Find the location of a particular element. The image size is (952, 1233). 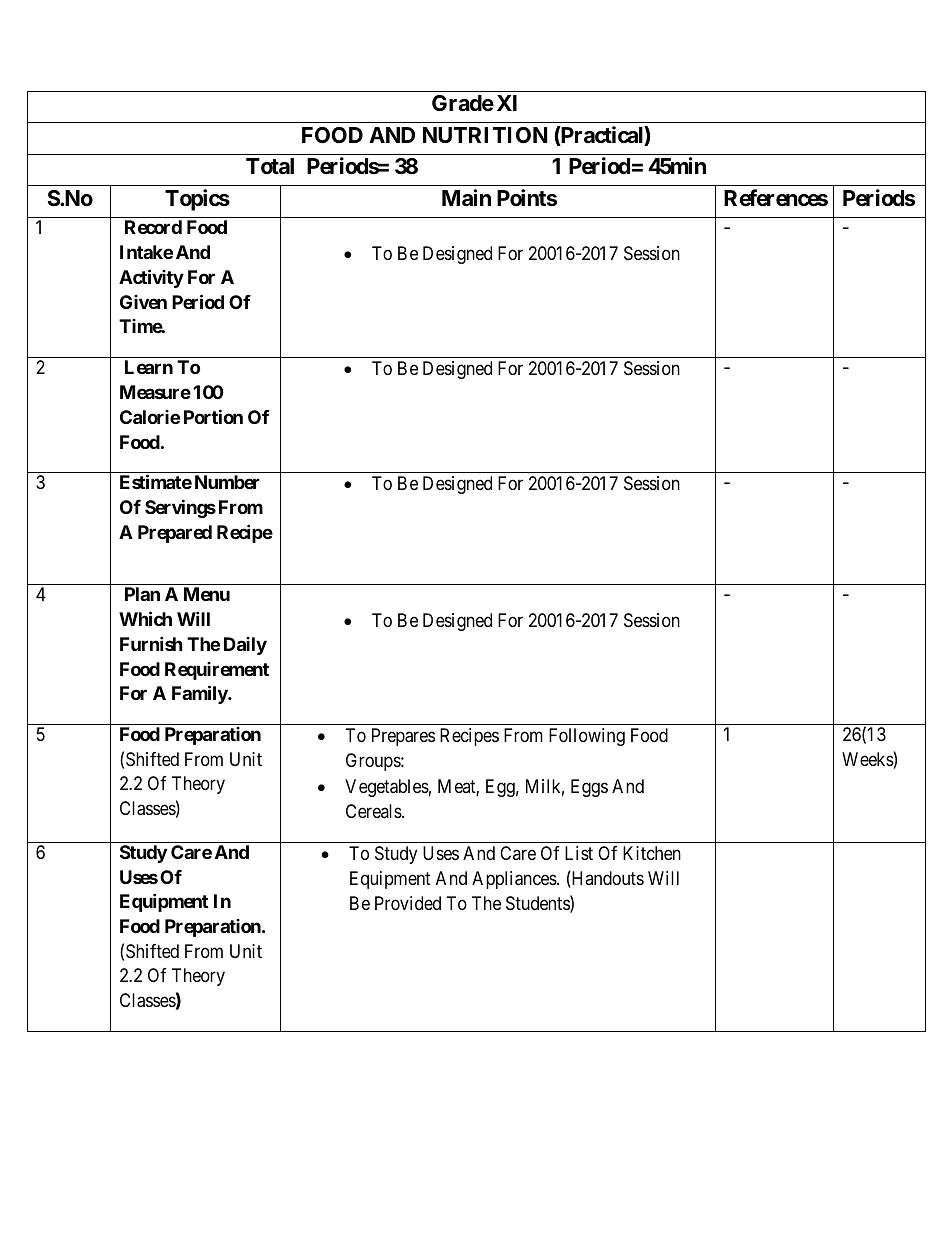

Portion is located at coordinates (213, 416).
